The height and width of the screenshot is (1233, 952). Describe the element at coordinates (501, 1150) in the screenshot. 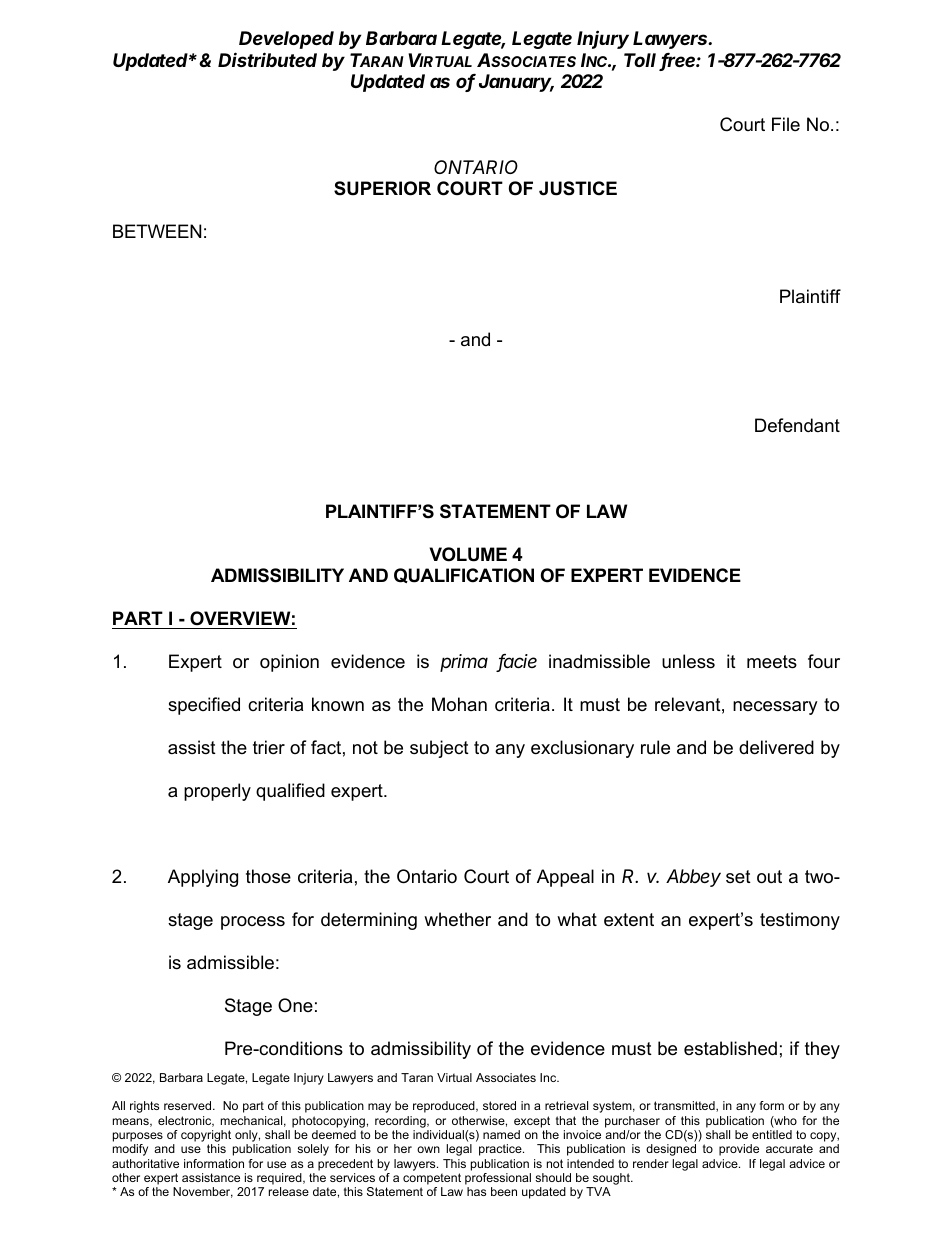

I see `practice` at that location.
